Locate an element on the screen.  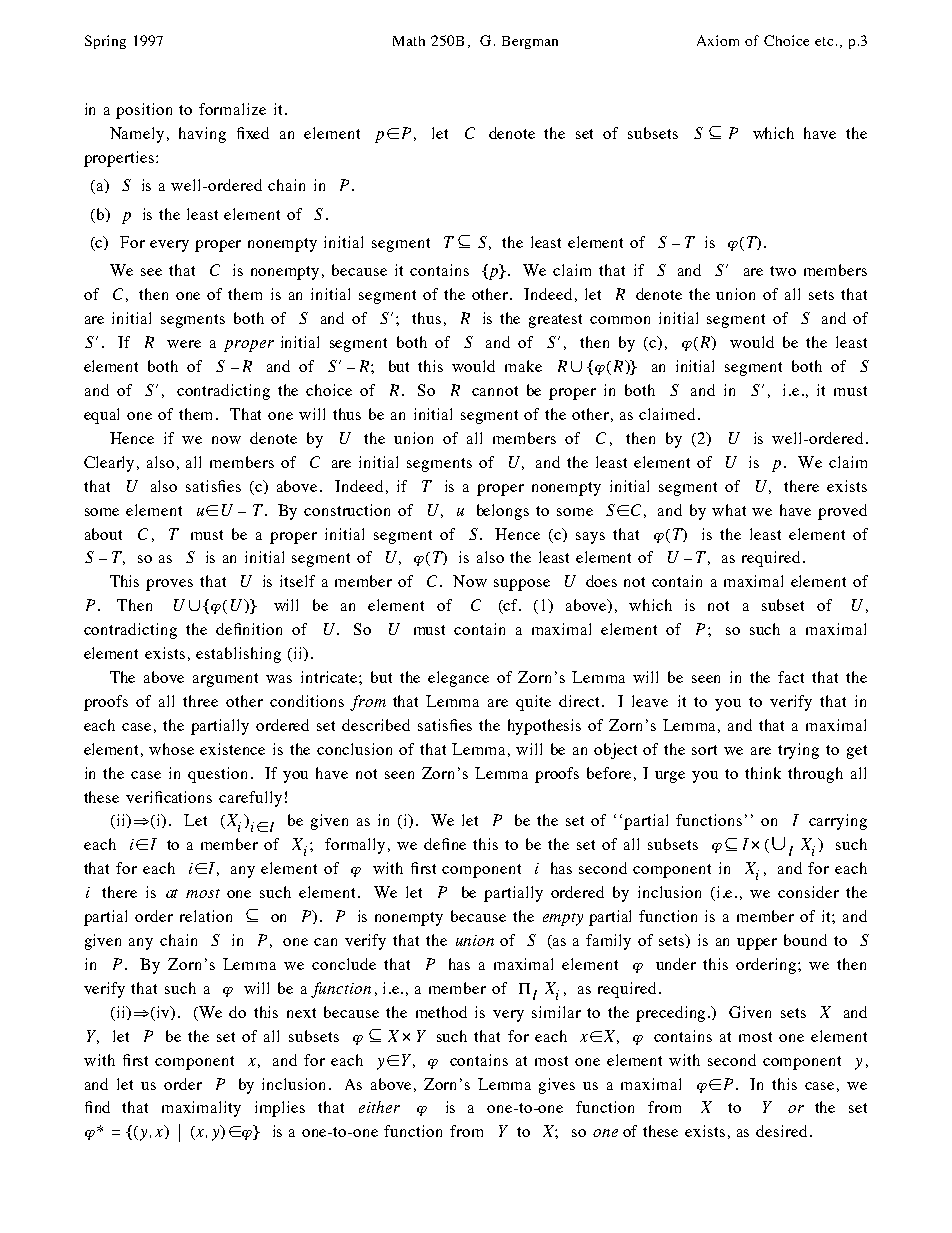
formalize is located at coordinates (232, 109).
